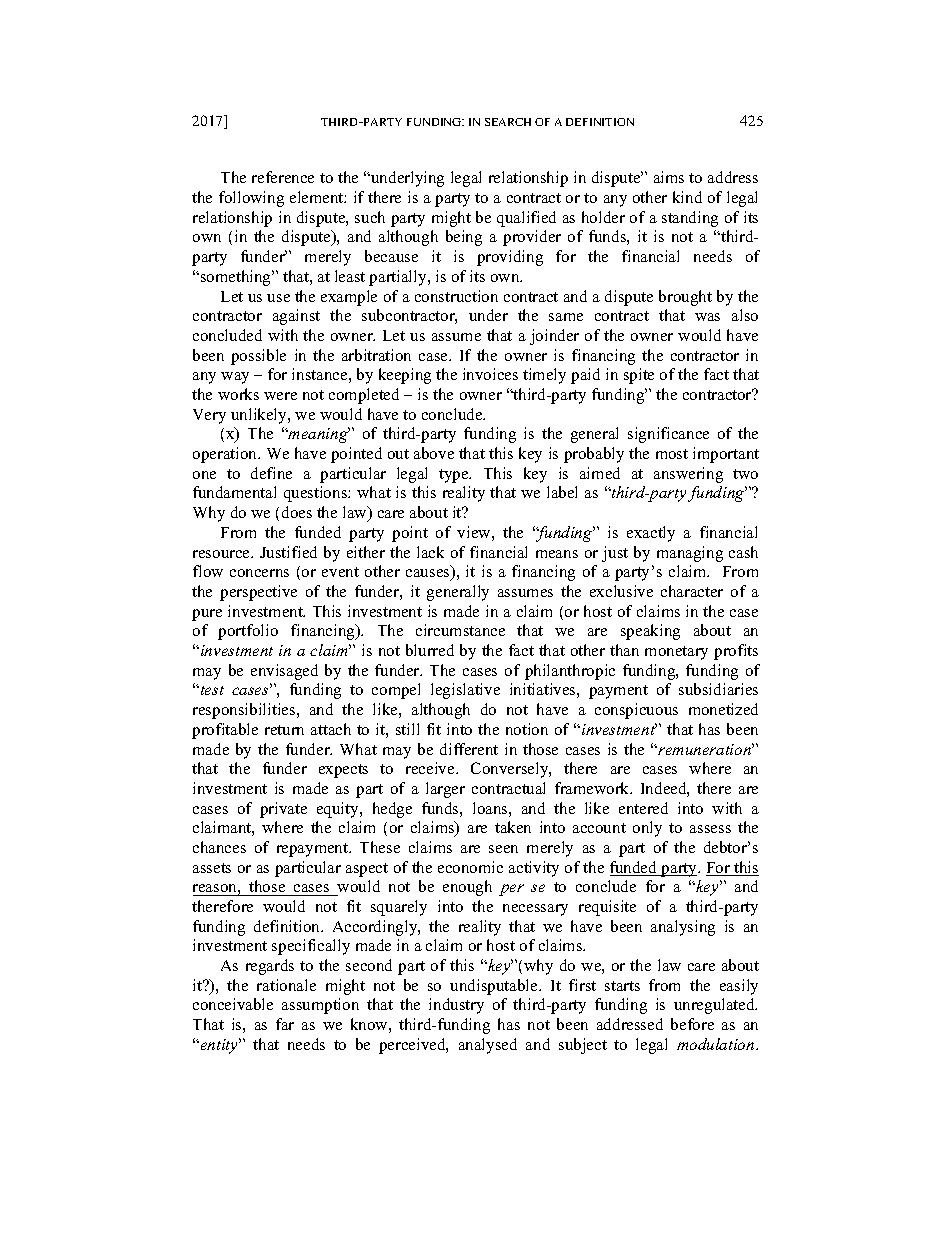 Image resolution: width=952 pixels, height=1233 pixels. What do you see at coordinates (445, 790) in the image?
I see `larger` at bounding box center [445, 790].
